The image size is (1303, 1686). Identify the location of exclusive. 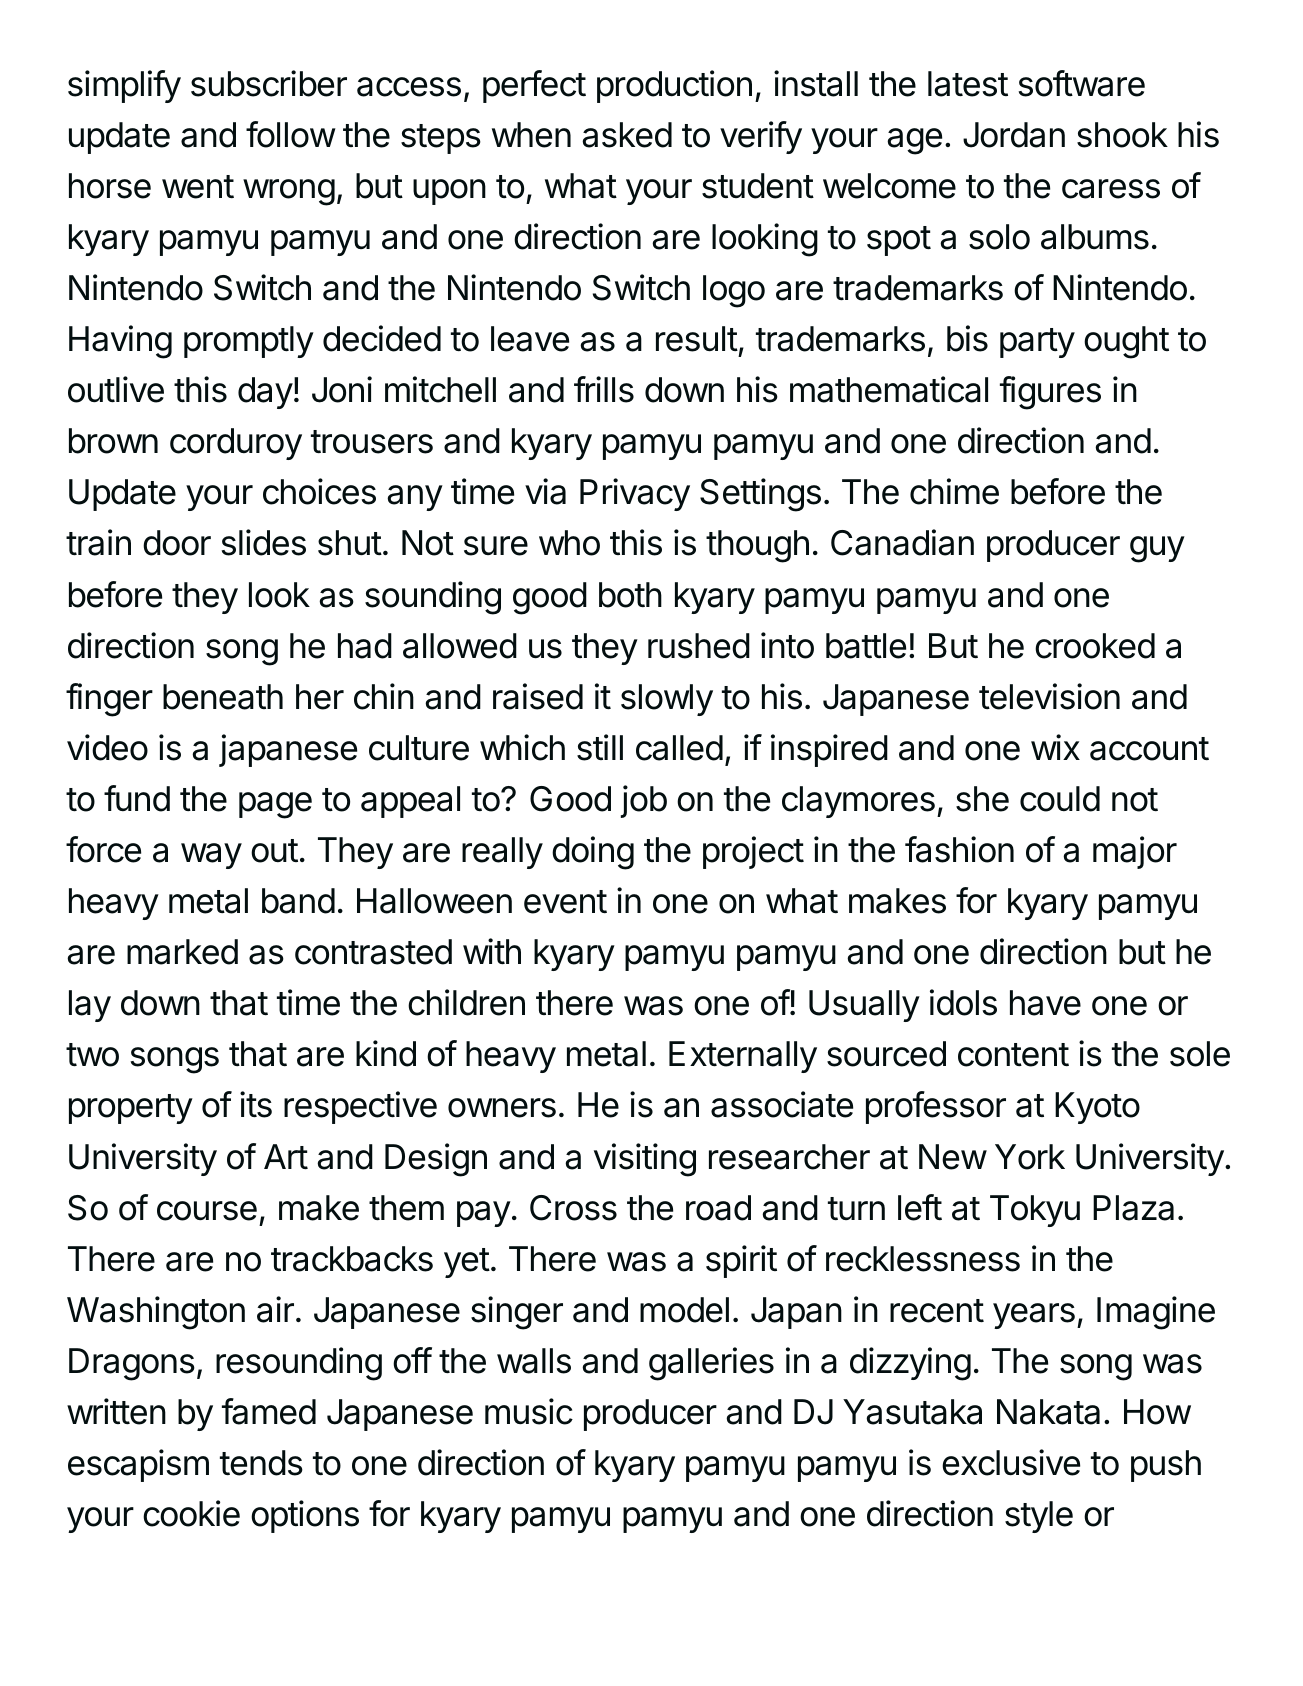
(1011, 1462).
